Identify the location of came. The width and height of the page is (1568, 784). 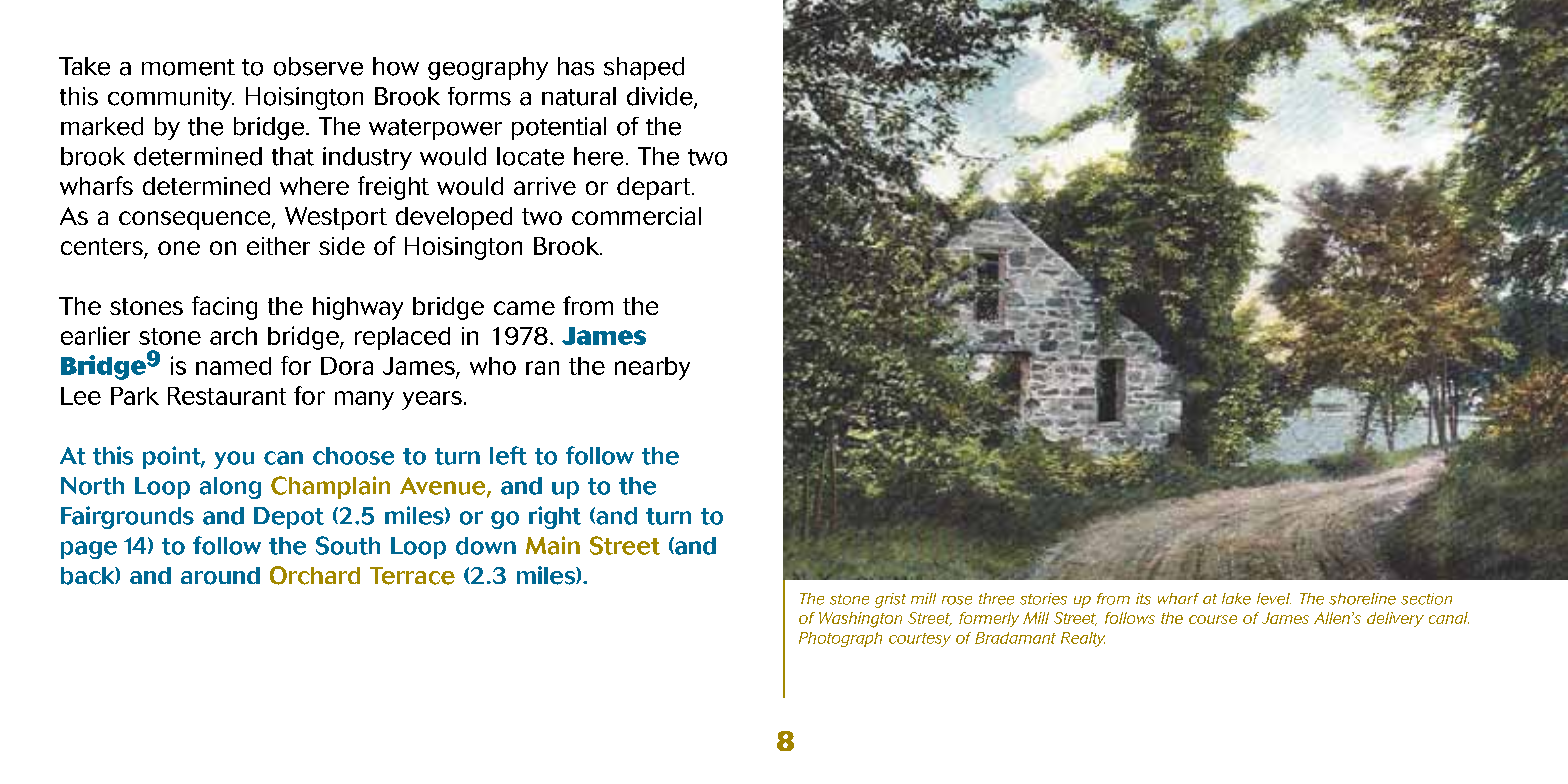
(524, 308).
